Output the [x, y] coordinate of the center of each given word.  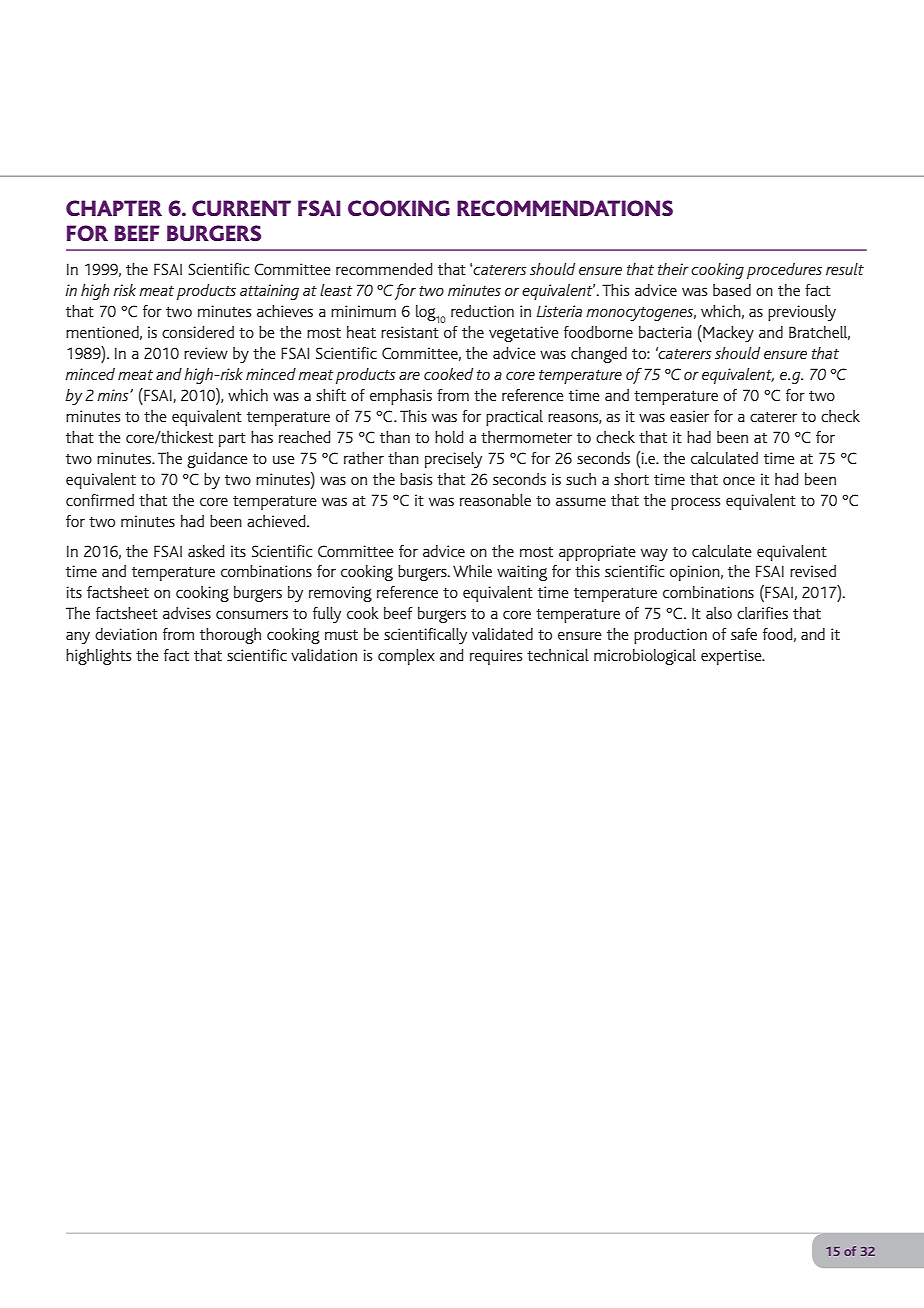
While [472, 571]
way [654, 554]
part [232, 440]
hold [449, 437]
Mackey [727, 333]
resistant [410, 332]
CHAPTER [114, 208]
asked [206, 551]
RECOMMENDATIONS [565, 208]
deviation [126, 634]
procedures [784, 271]
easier [689, 416]
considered [198, 332]
